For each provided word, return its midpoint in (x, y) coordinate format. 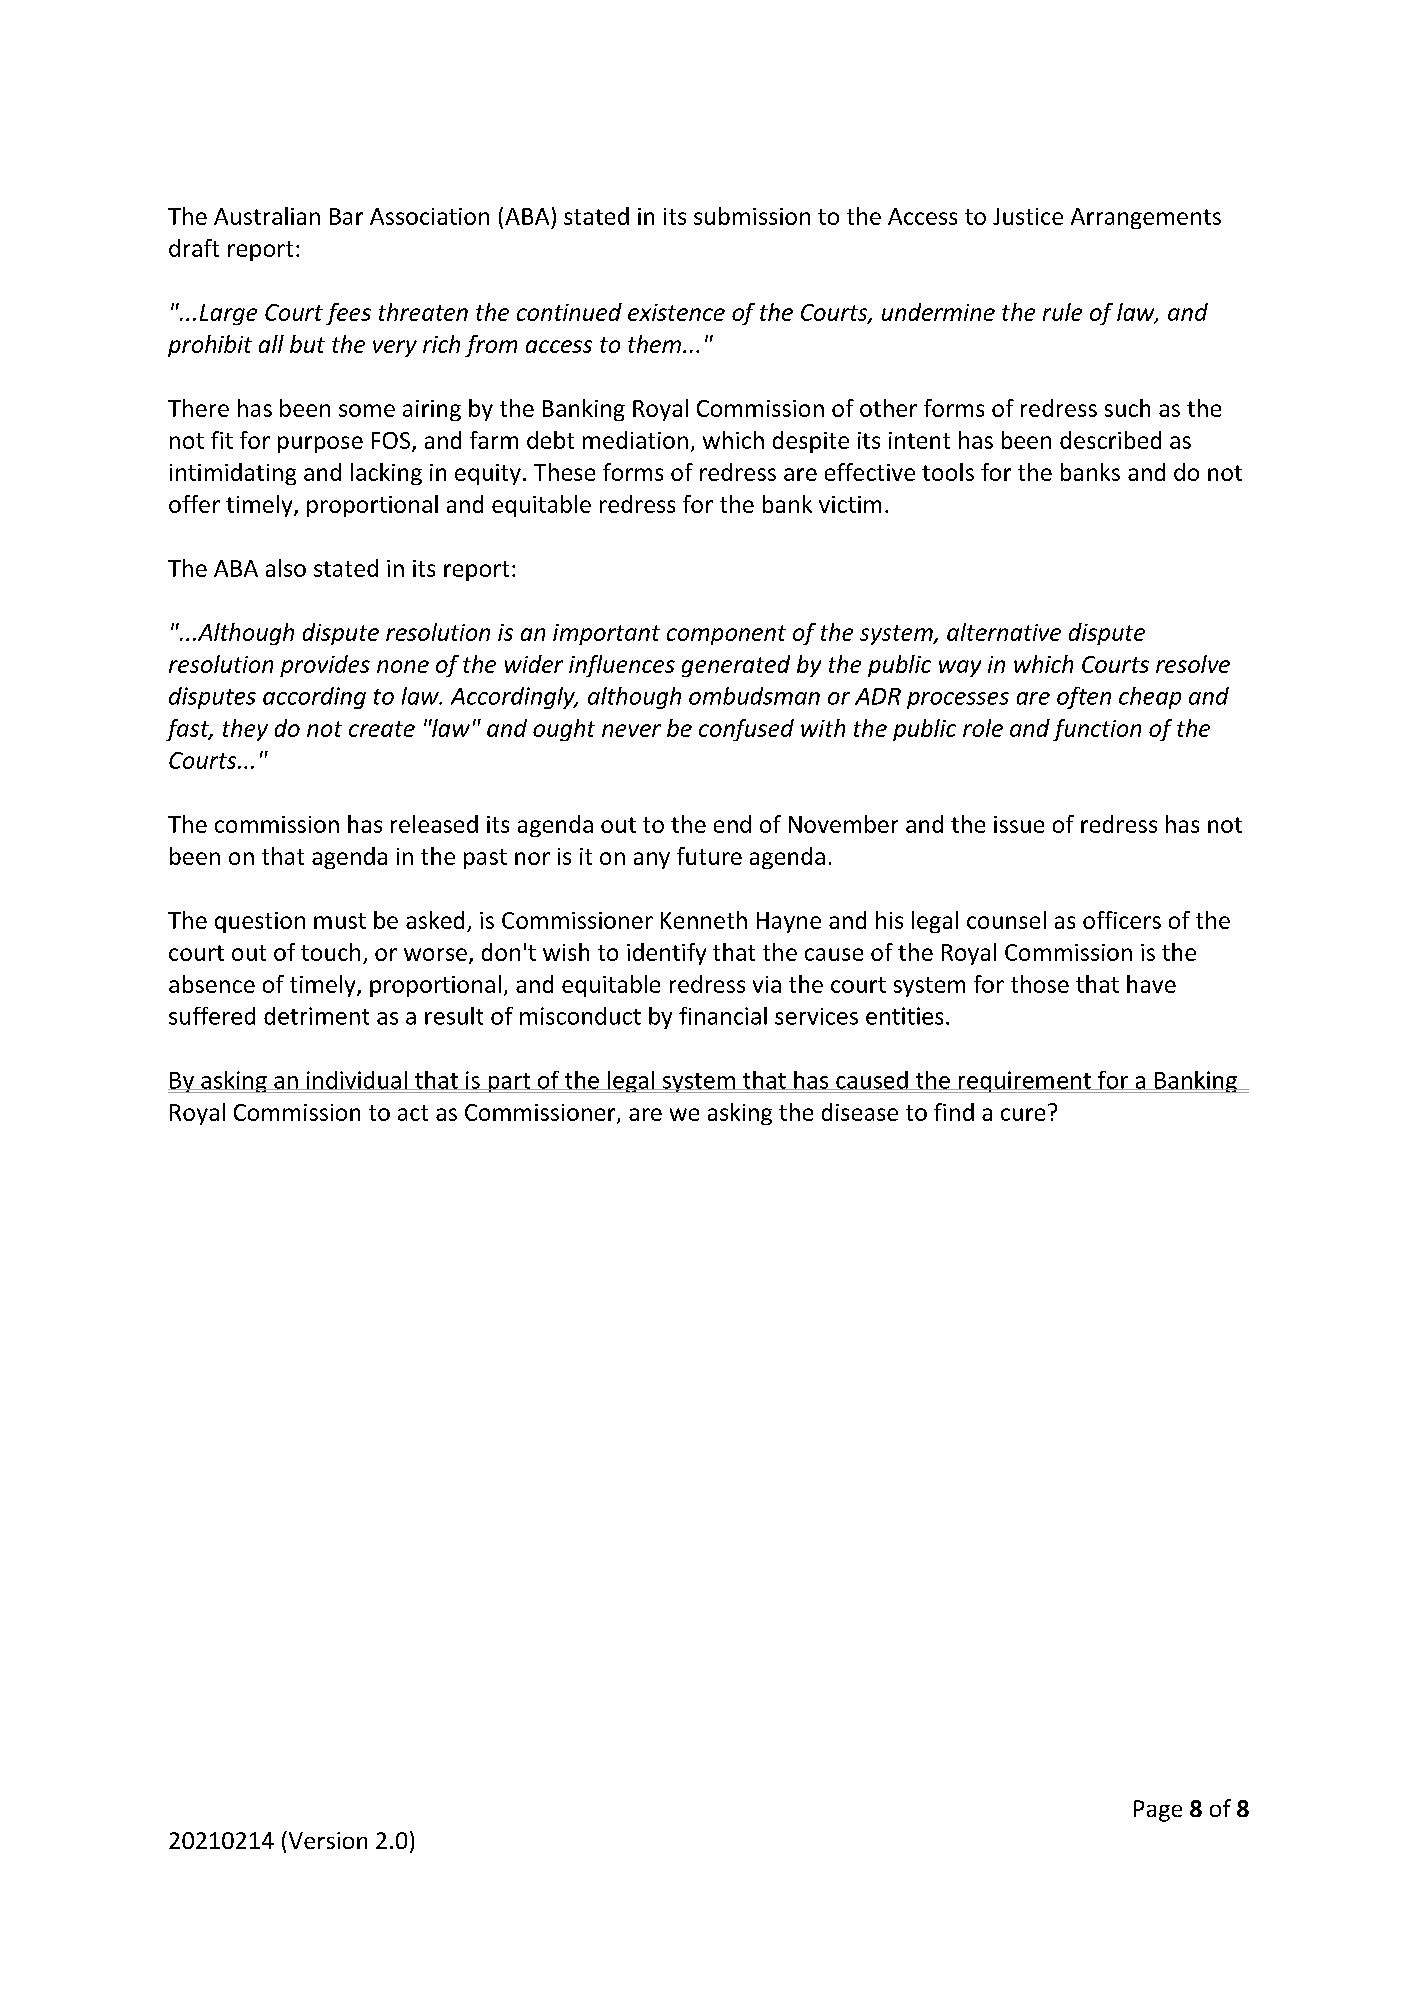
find (954, 1112)
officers (1122, 920)
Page (1158, 1811)
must (340, 921)
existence (676, 312)
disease (860, 1112)
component (726, 635)
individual (356, 1080)
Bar (346, 216)
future (709, 856)
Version (326, 1840)
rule (1062, 312)
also (286, 568)
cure (1023, 1114)
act (413, 1113)
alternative (1004, 632)
